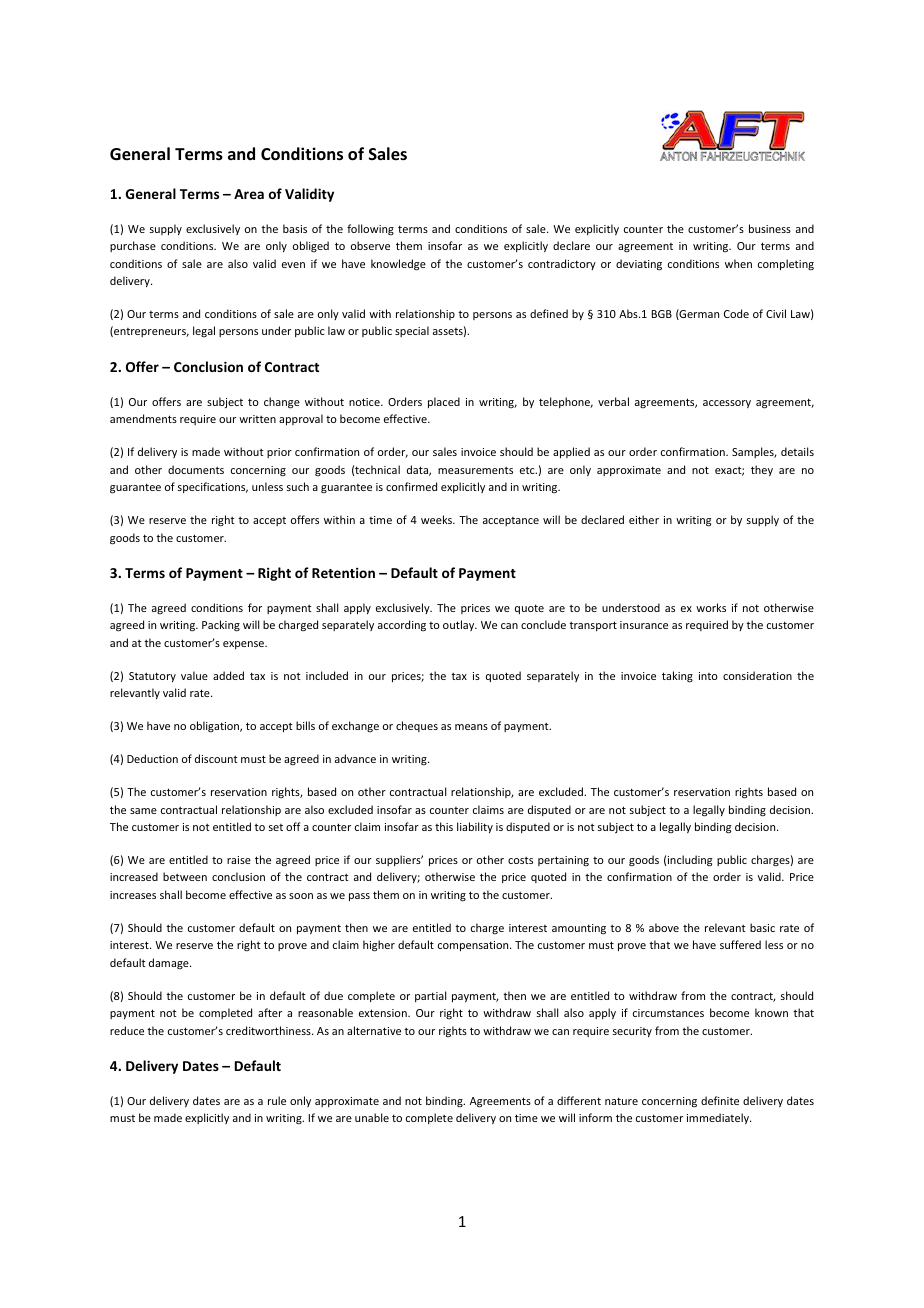 The width and height of the screenshot is (924, 1308). Describe the element at coordinates (770, 228) in the screenshot. I see `business` at that location.
